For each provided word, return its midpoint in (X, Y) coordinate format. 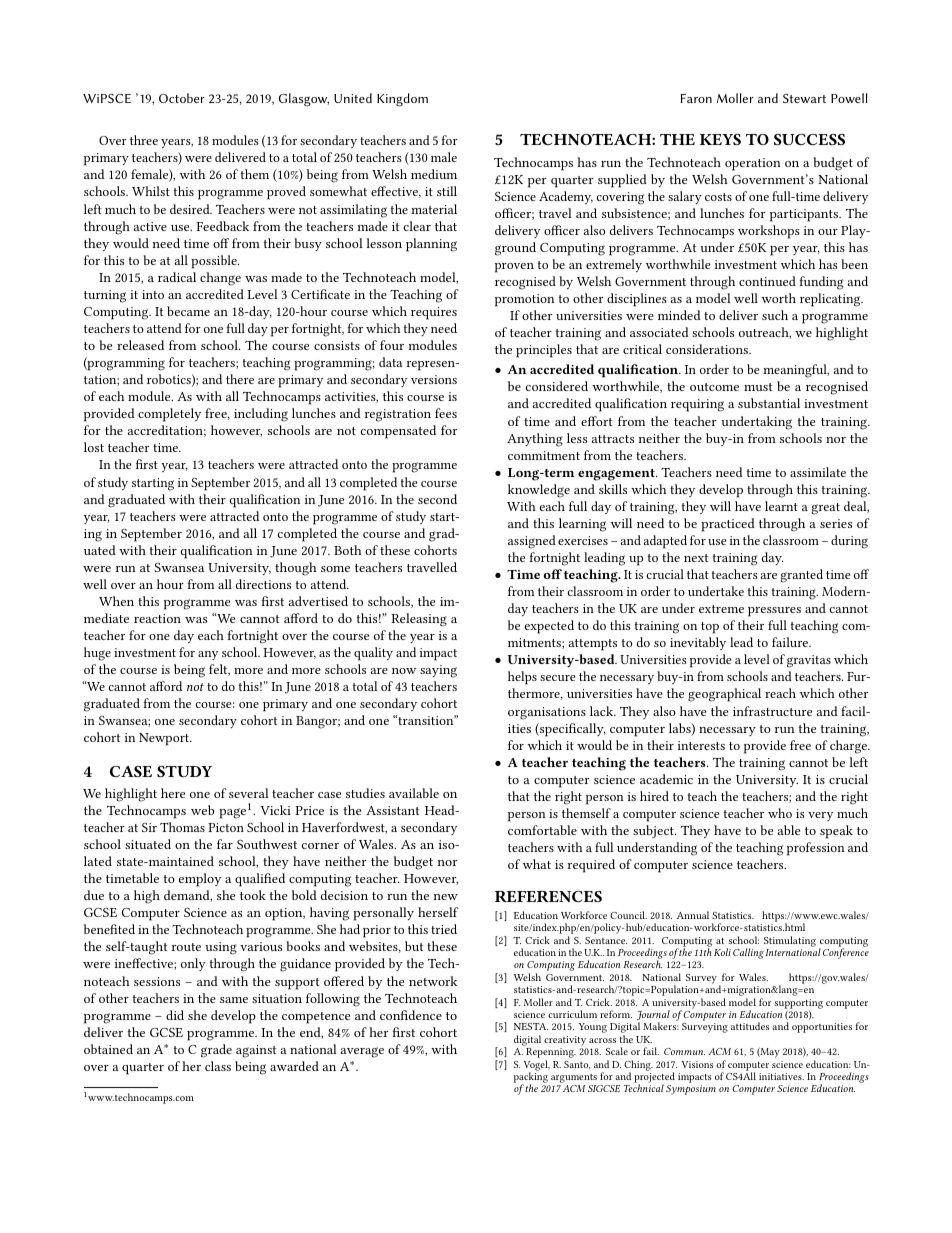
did (175, 1015)
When (116, 601)
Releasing (419, 620)
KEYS (720, 139)
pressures (774, 612)
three (144, 140)
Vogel (537, 1066)
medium (434, 174)
